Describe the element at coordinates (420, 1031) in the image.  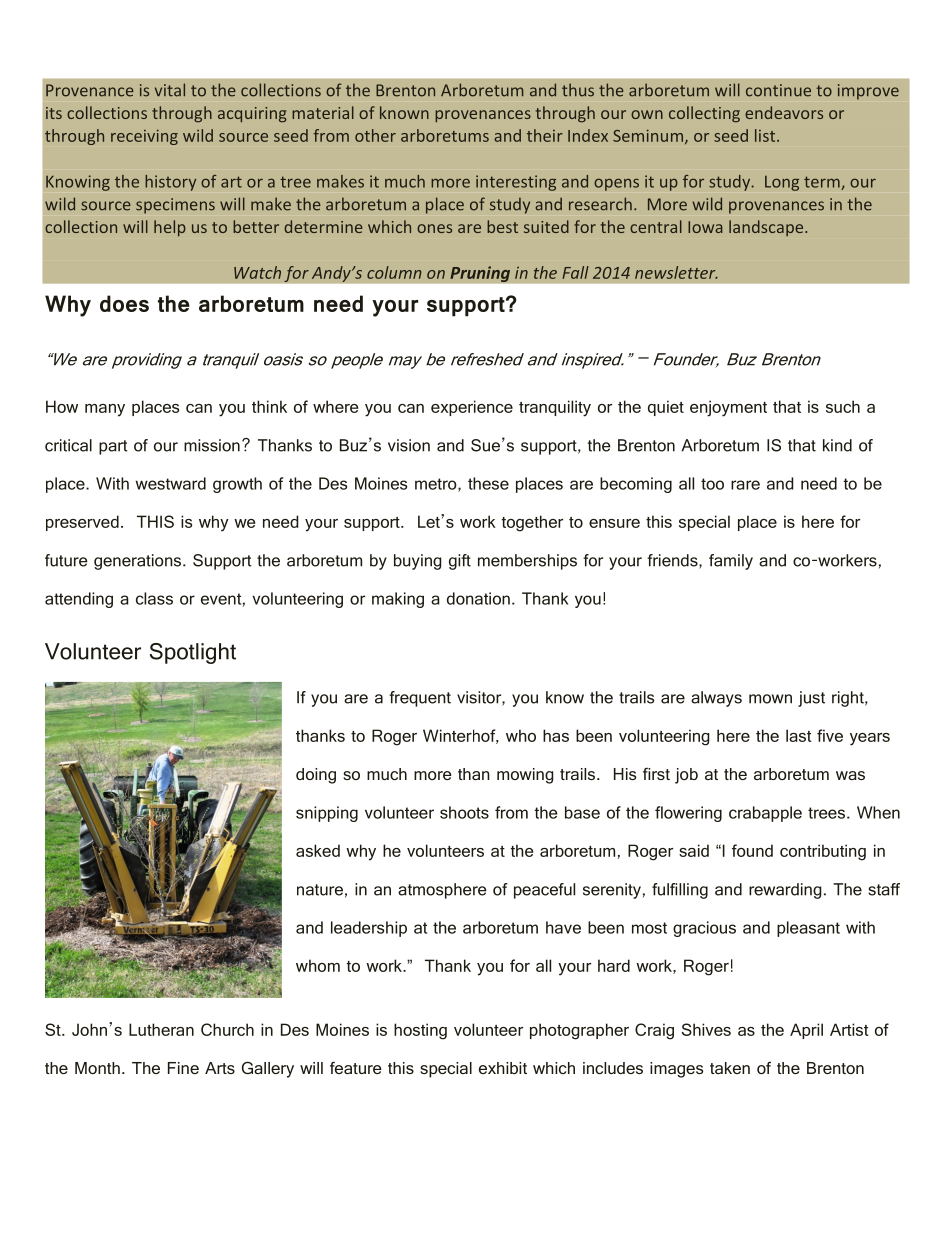
I see `hosting` at that location.
